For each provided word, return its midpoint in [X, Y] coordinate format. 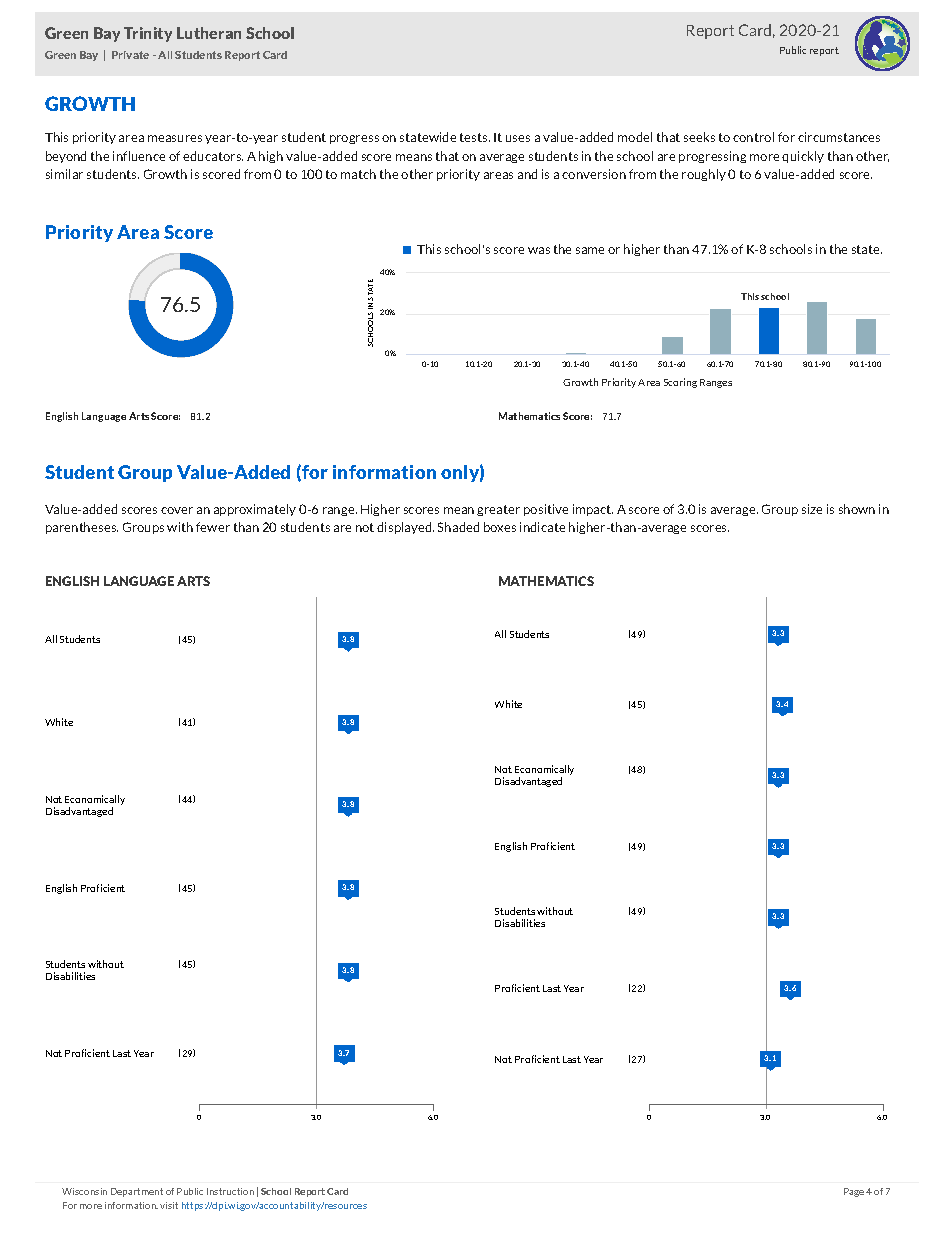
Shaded [458, 527]
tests [475, 137]
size [812, 509]
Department [137, 1192]
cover [177, 510]
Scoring [680, 383]
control [753, 137]
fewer [213, 527]
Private [130, 55]
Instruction [230, 1191]
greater [498, 510]
